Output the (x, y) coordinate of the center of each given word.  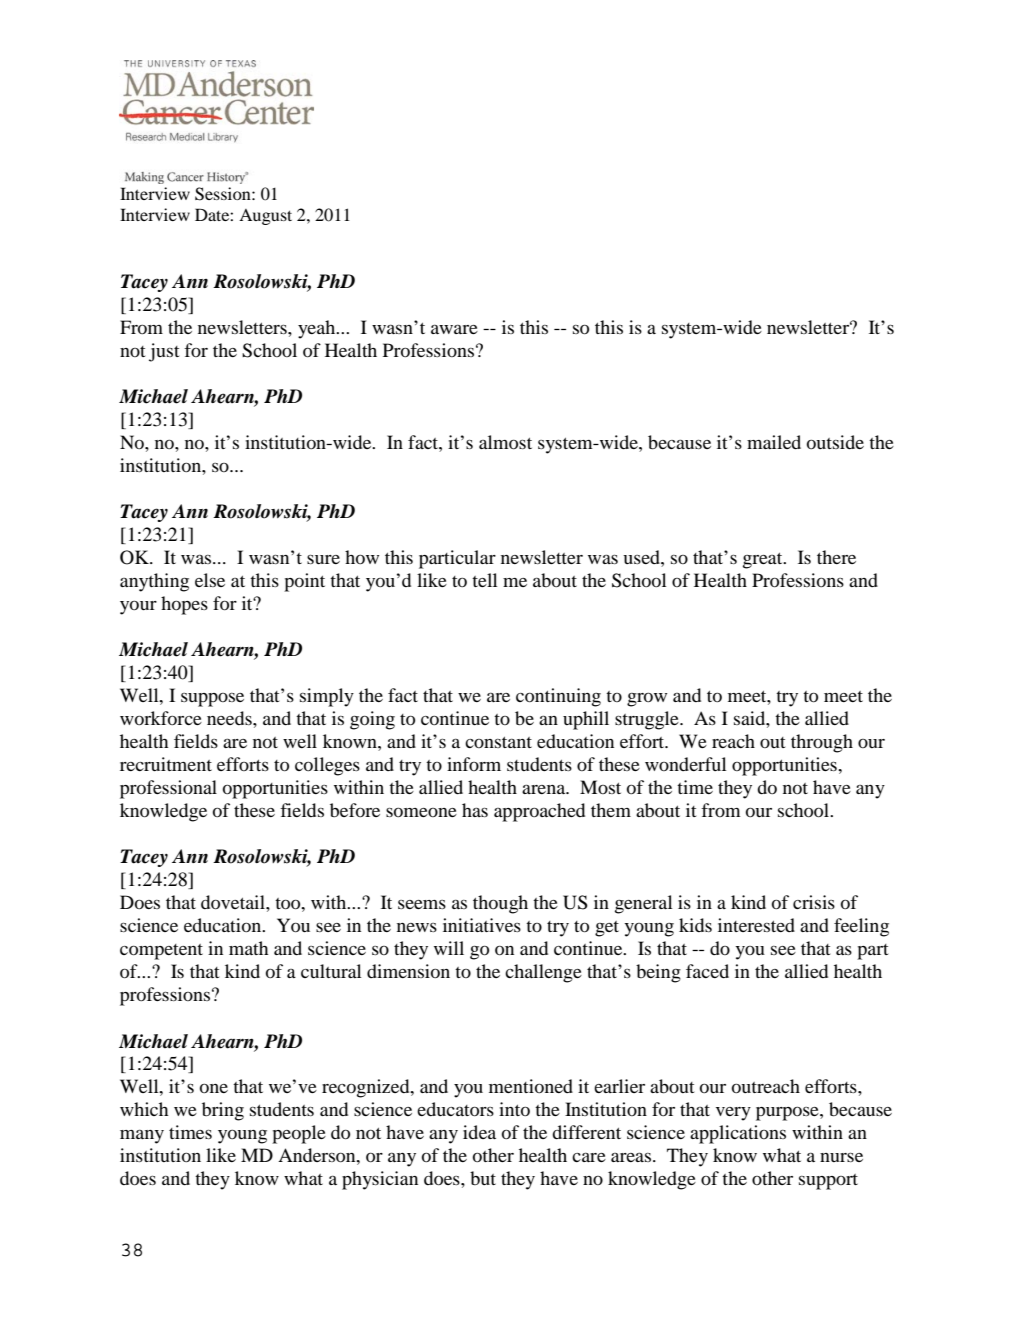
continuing (558, 697)
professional (168, 789)
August (265, 217)
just (164, 352)
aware (454, 329)
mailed (774, 442)
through (822, 743)
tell (484, 580)
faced (707, 971)
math (248, 948)
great (764, 561)
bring (223, 1111)
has (475, 810)
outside (835, 442)
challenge (543, 973)
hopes (184, 605)
